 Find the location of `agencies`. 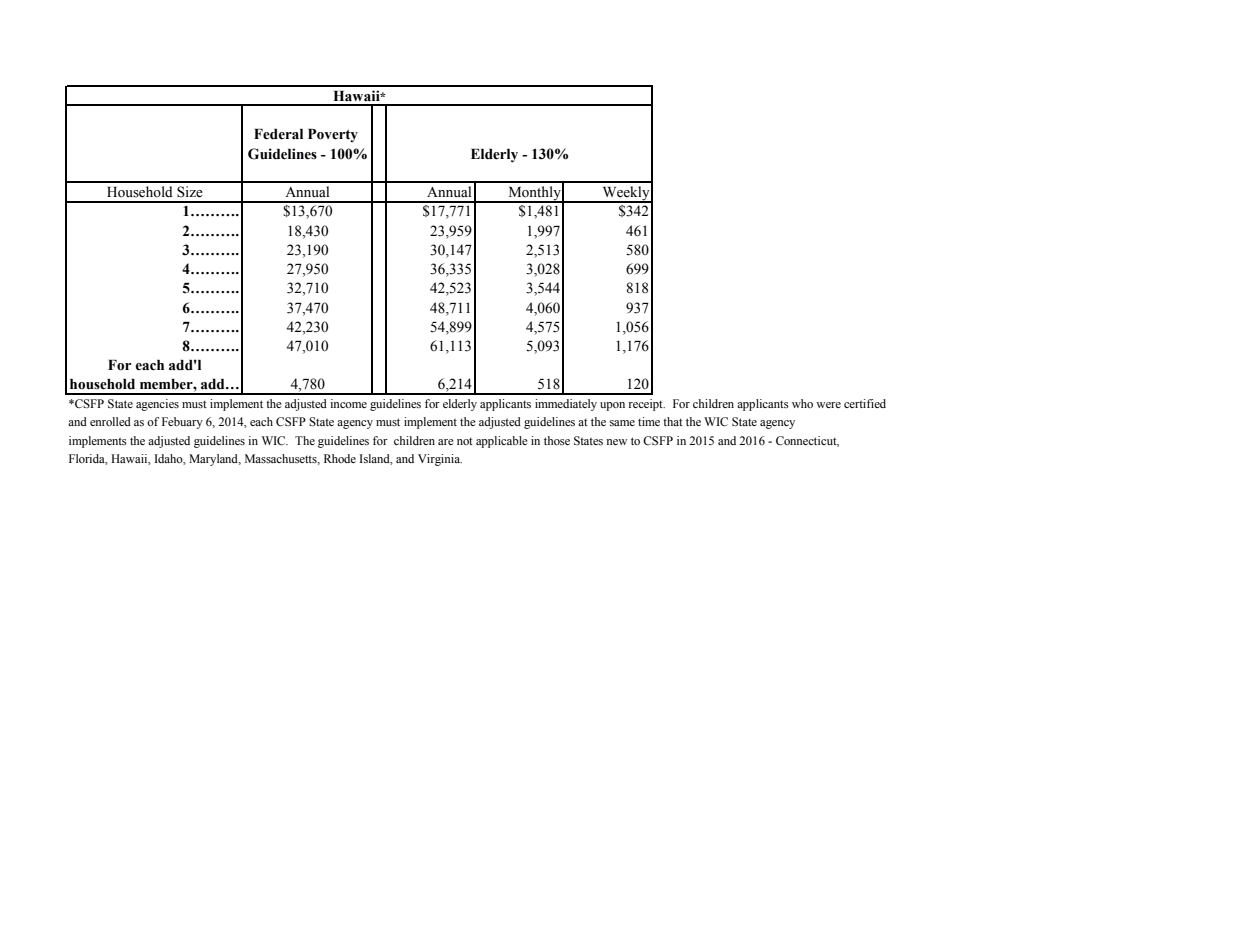

agencies is located at coordinates (157, 405).
